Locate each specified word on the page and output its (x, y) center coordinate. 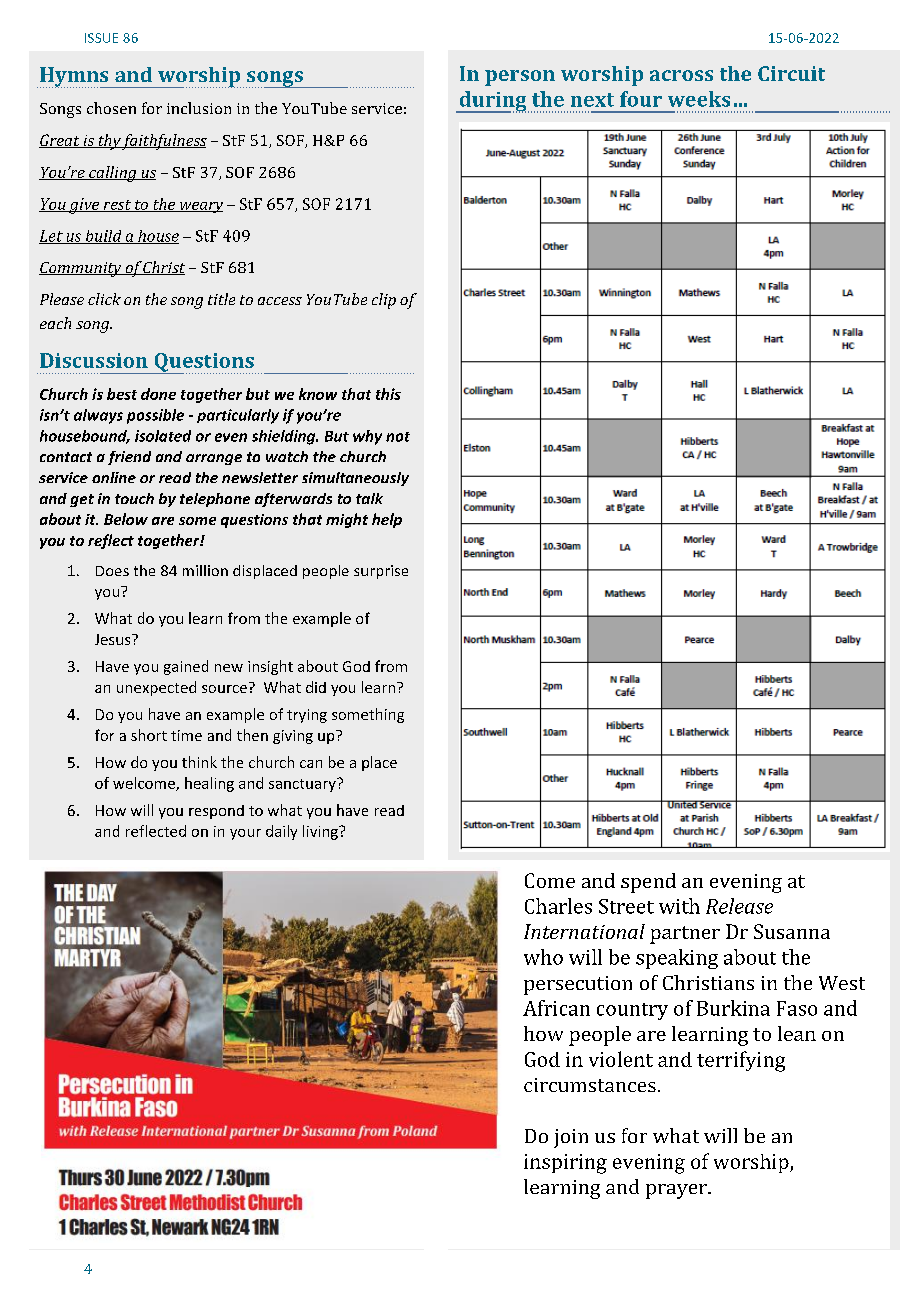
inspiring (565, 1164)
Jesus (114, 639)
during (493, 102)
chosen (111, 108)
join (571, 1138)
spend (648, 883)
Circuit (791, 73)
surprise (381, 572)
